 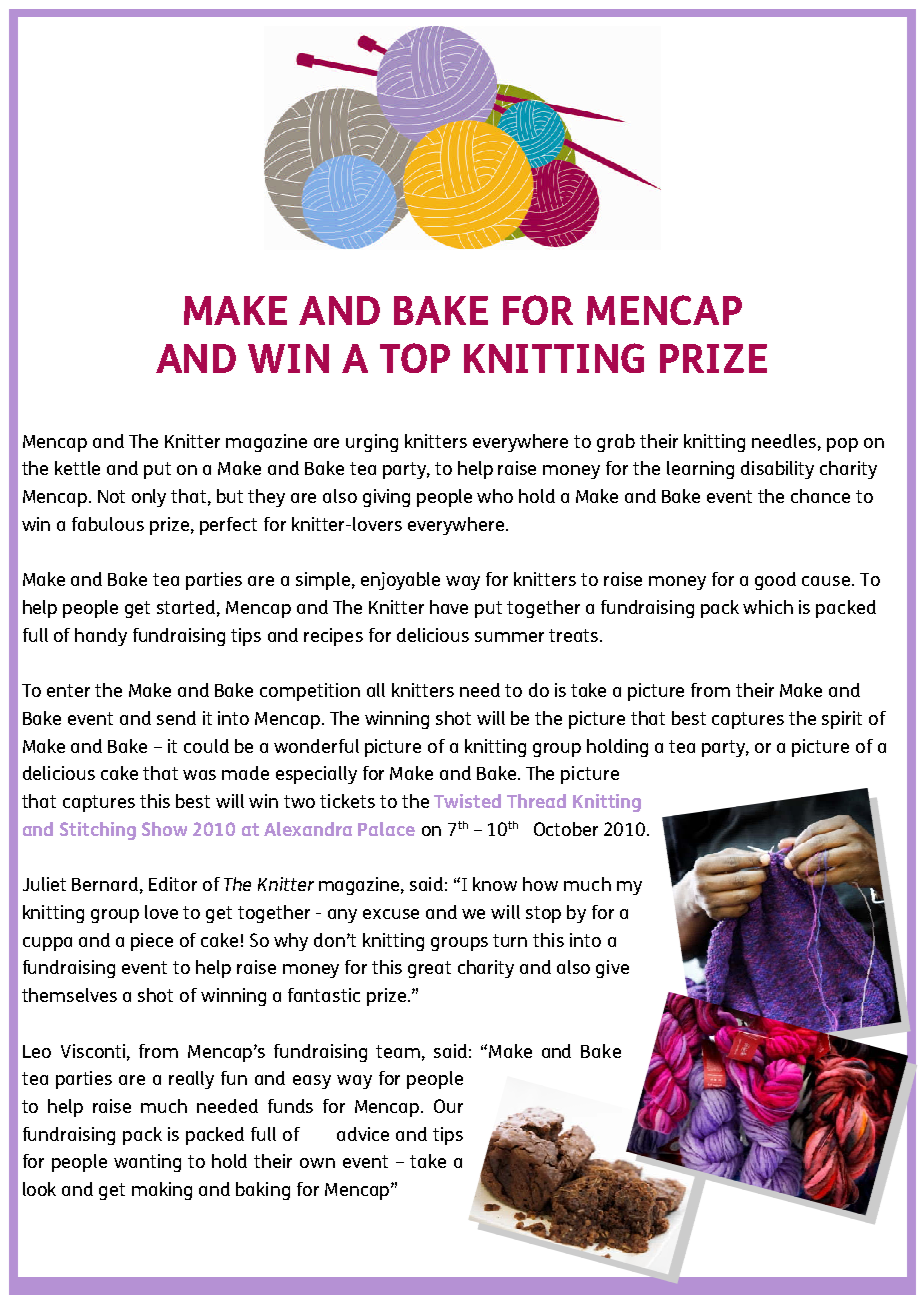 What do you see at coordinates (147, 1163) in the page?
I see `wanting` at bounding box center [147, 1163].
